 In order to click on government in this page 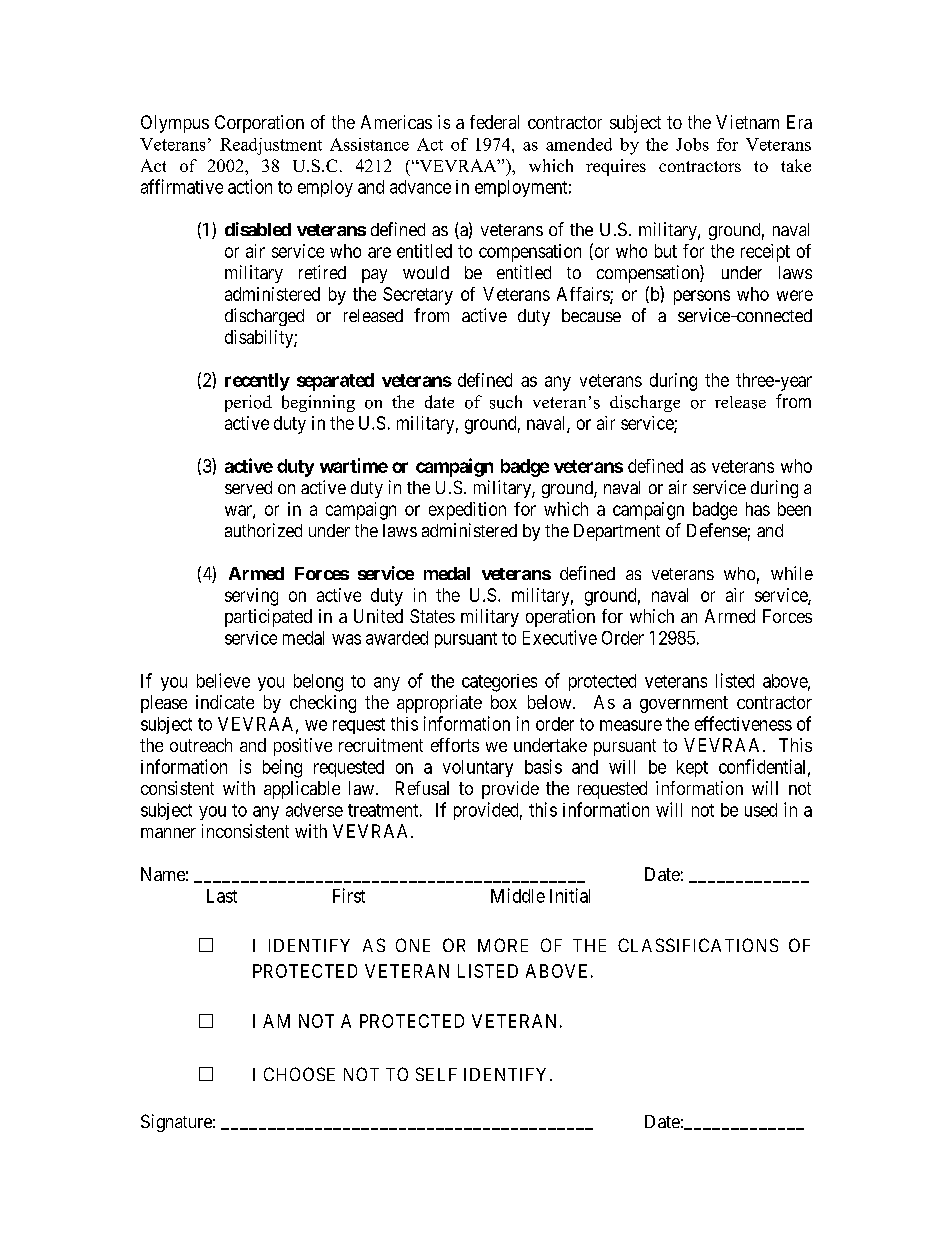, I will do `click(684, 704)`.
